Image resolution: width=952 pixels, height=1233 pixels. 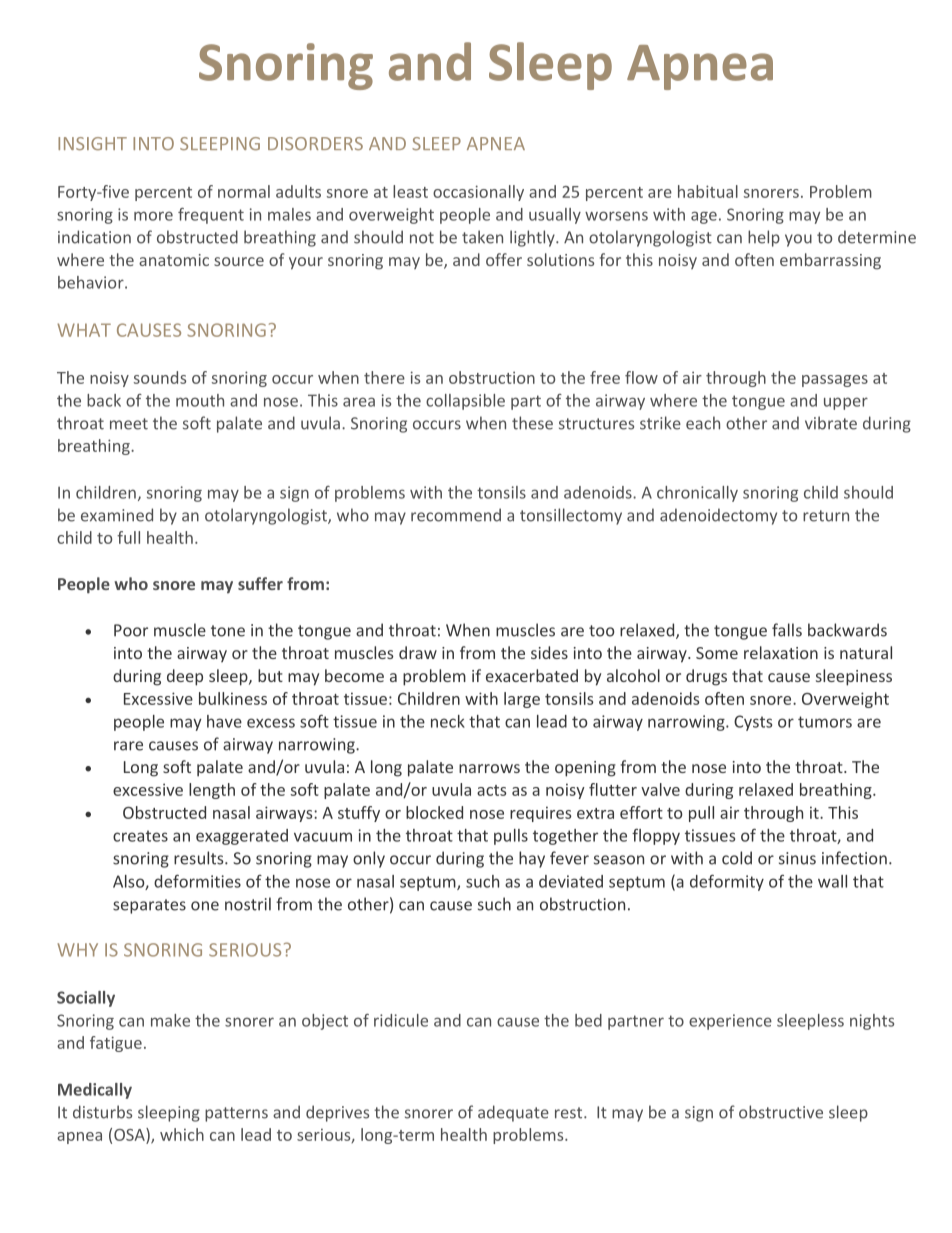 What do you see at coordinates (708, 191) in the screenshot?
I see `habitual` at bounding box center [708, 191].
